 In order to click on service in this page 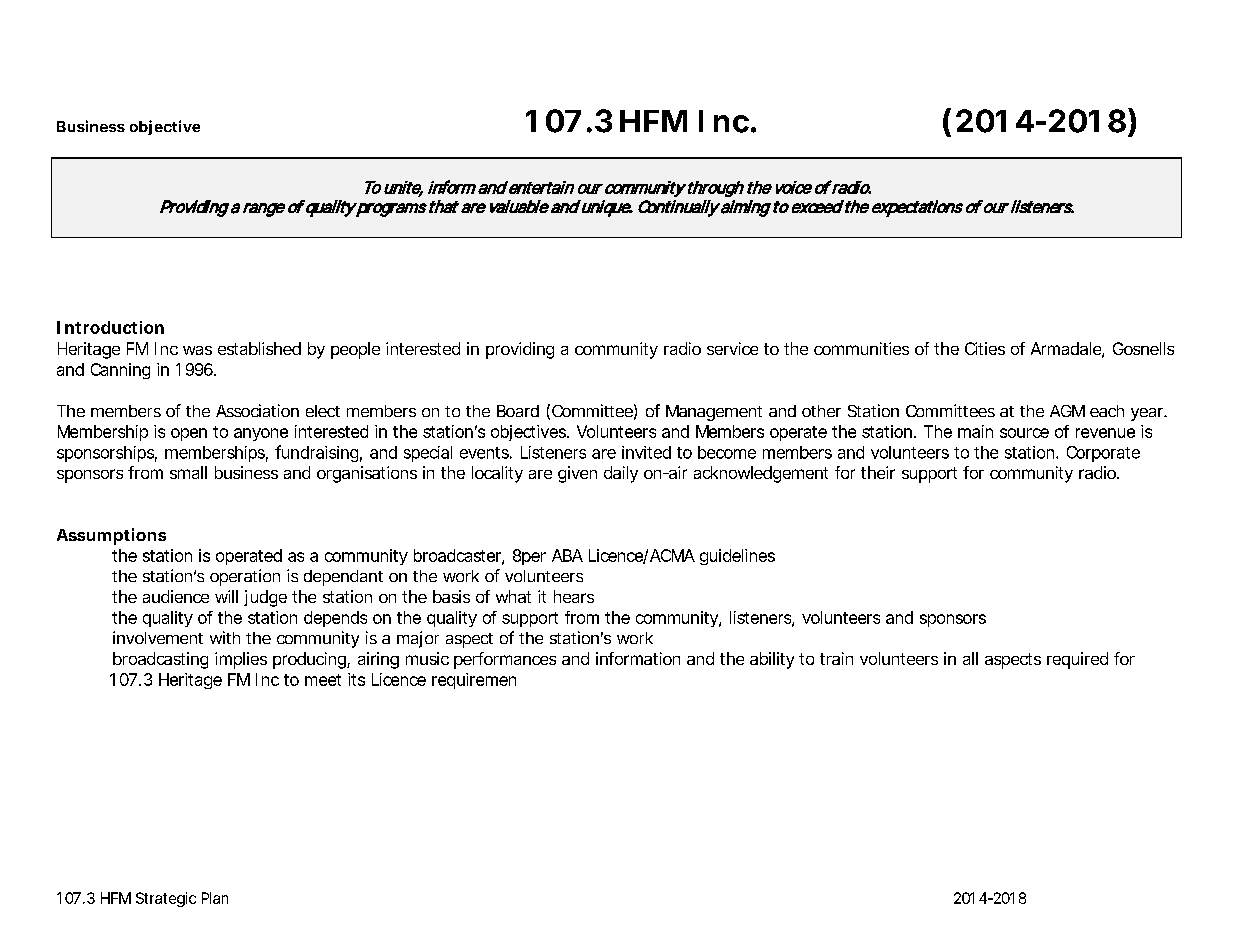, I will do `click(732, 348)`.
